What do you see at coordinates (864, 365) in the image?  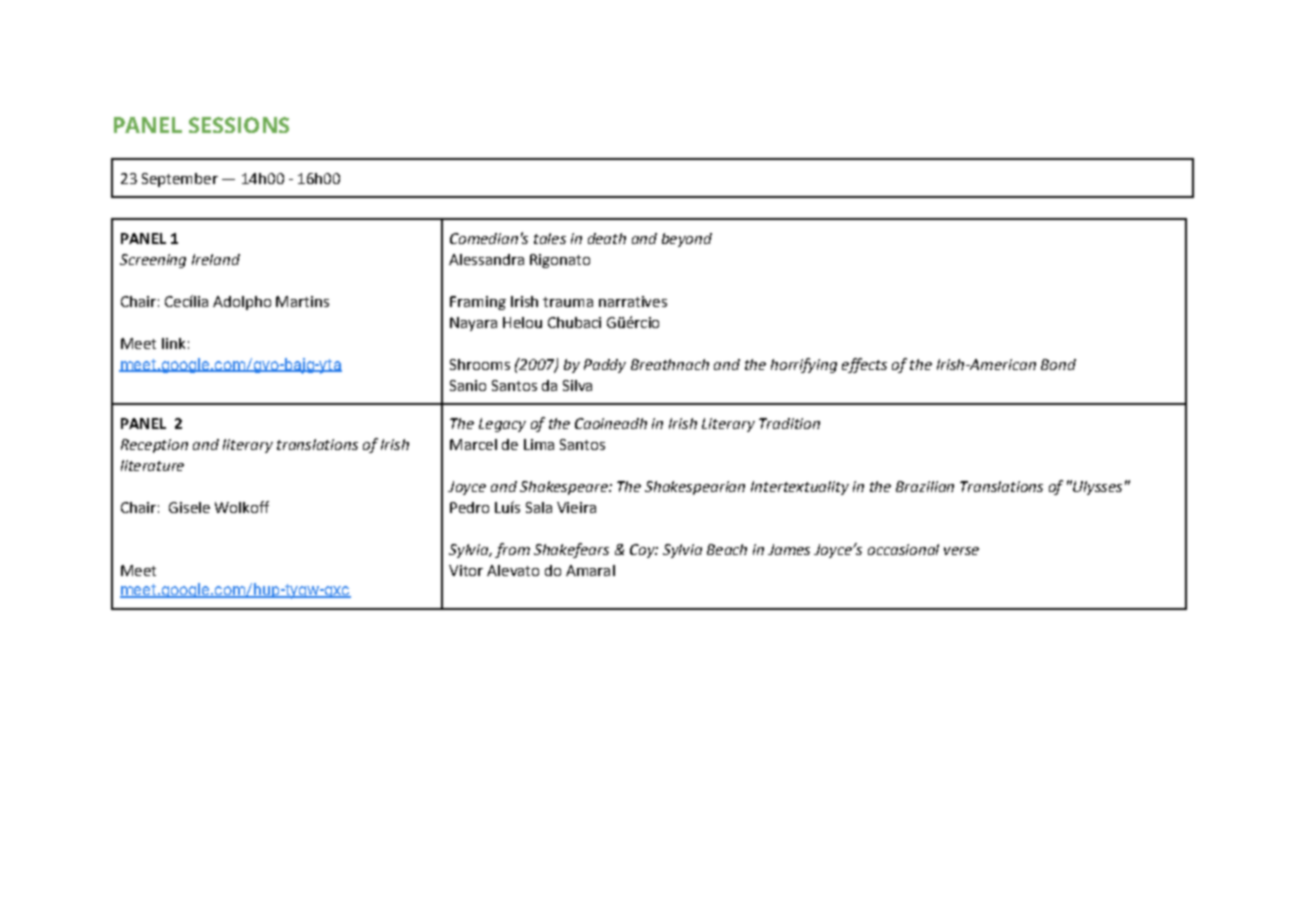 I see `effects` at bounding box center [864, 365].
